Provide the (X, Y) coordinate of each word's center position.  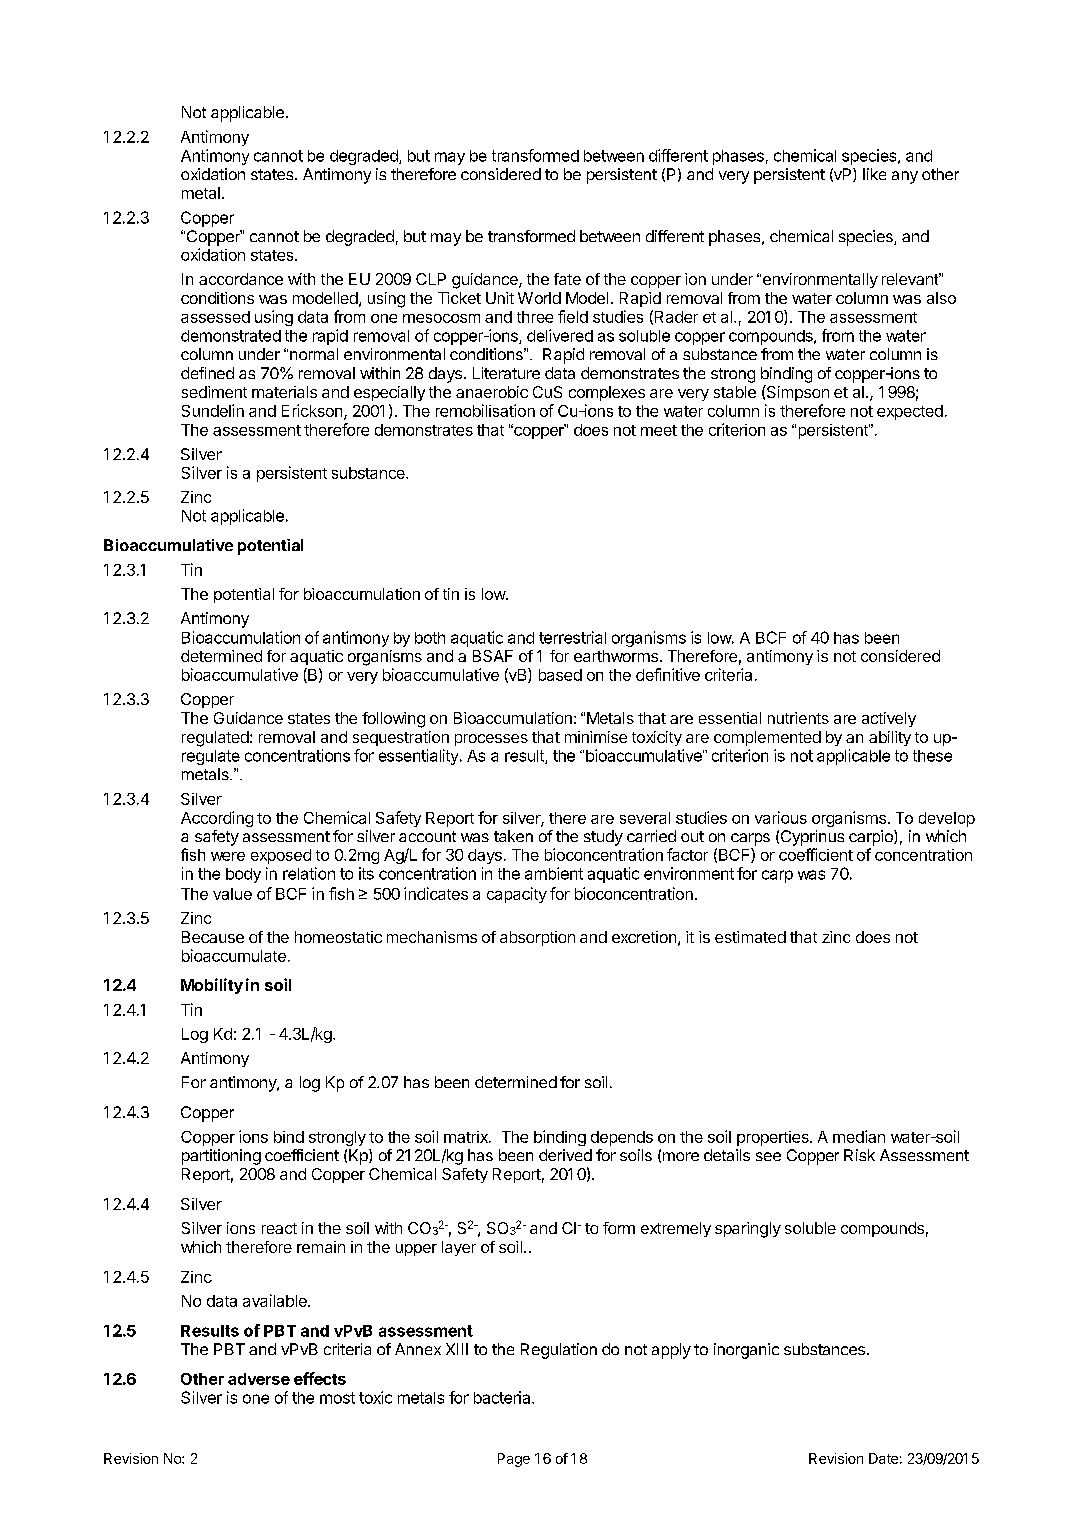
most (337, 1398)
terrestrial (572, 637)
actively (889, 719)
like (874, 174)
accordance (241, 279)
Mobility (212, 986)
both (430, 638)
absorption (537, 938)
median (859, 1136)
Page (514, 1460)
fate (567, 279)
